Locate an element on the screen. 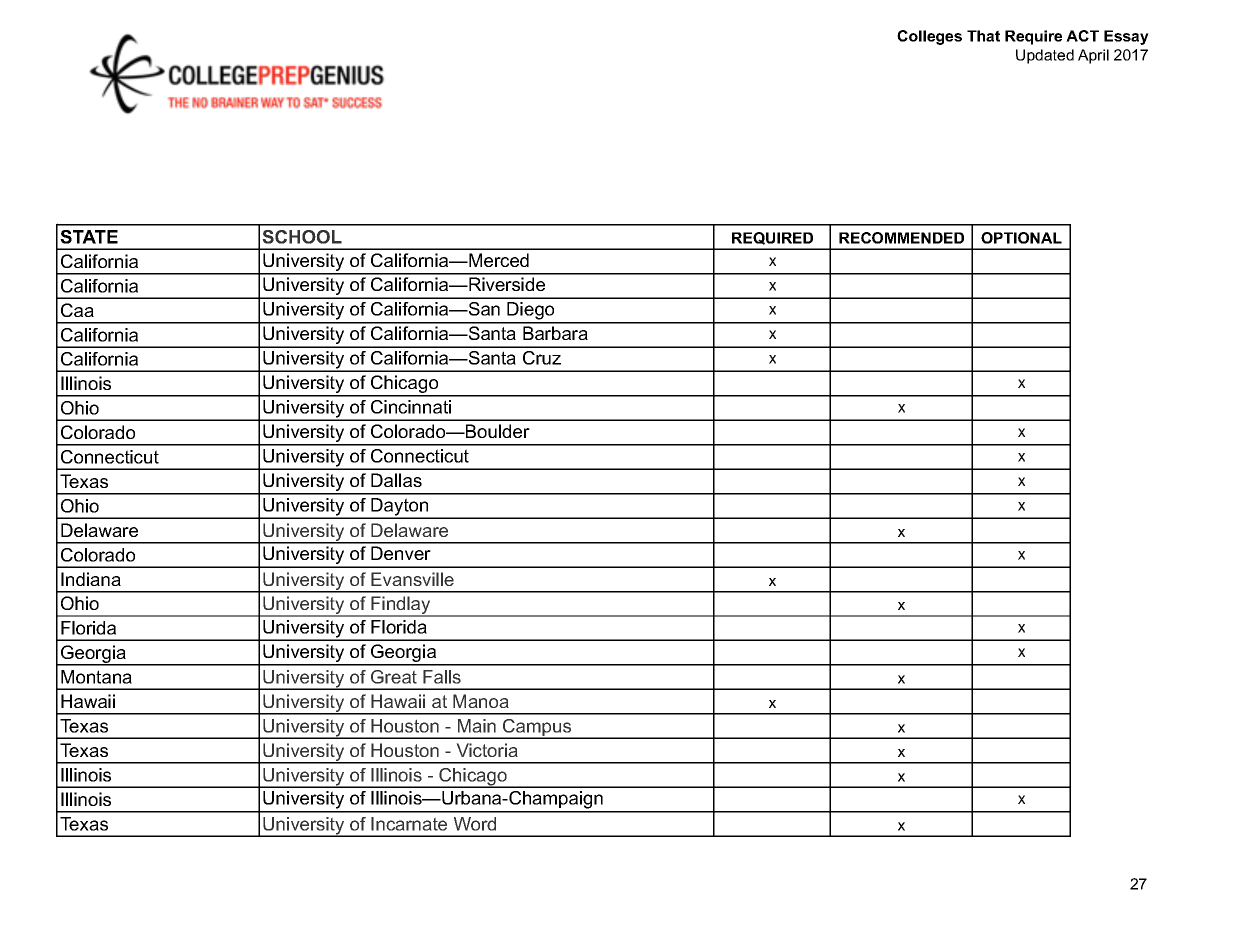  Campus is located at coordinates (537, 729).
